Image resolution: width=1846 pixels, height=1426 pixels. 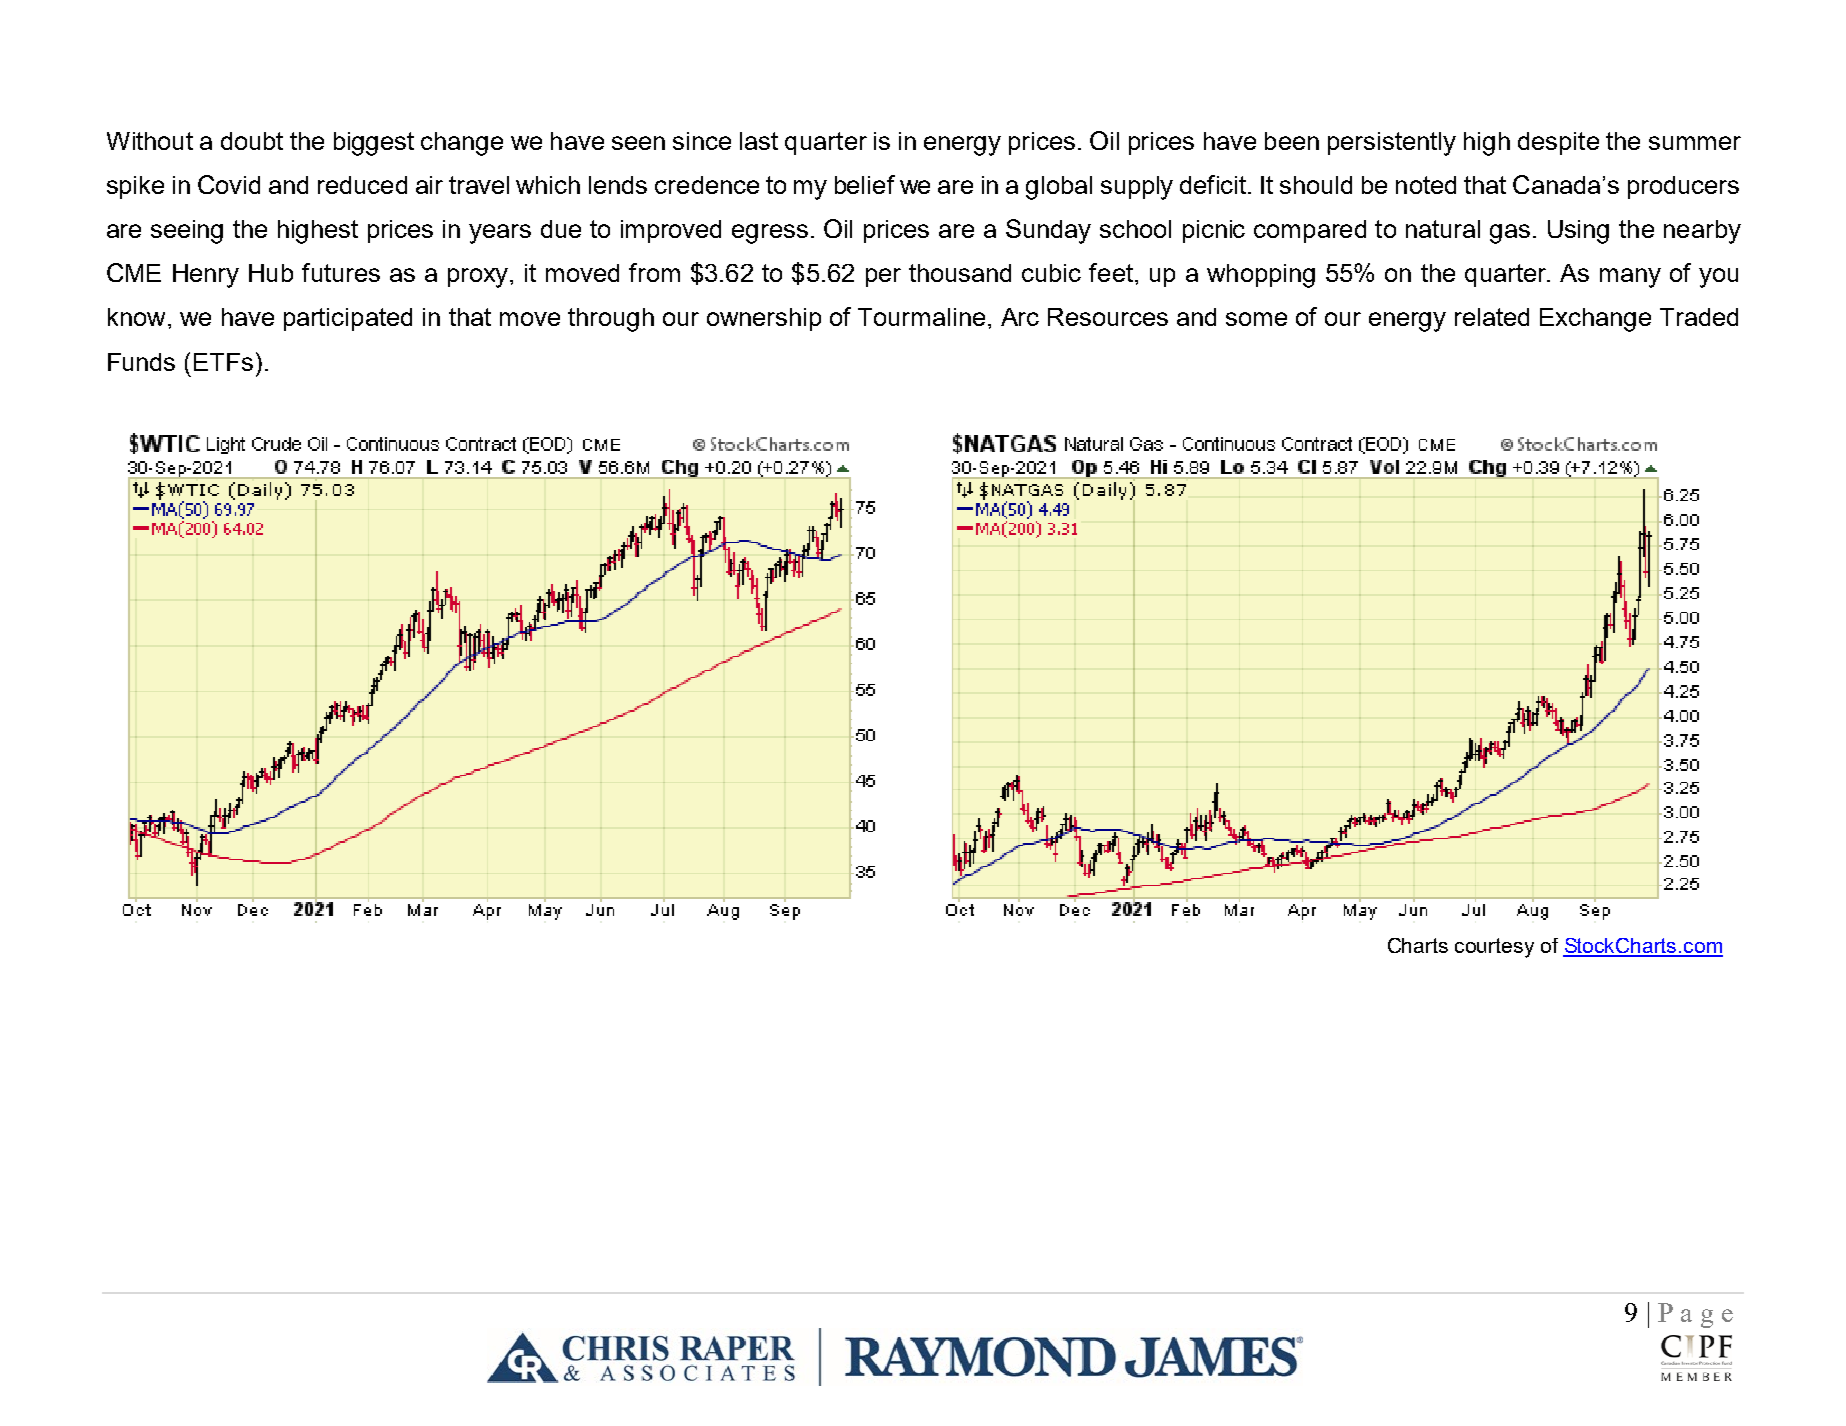 I want to click on Funds, so click(x=141, y=362).
